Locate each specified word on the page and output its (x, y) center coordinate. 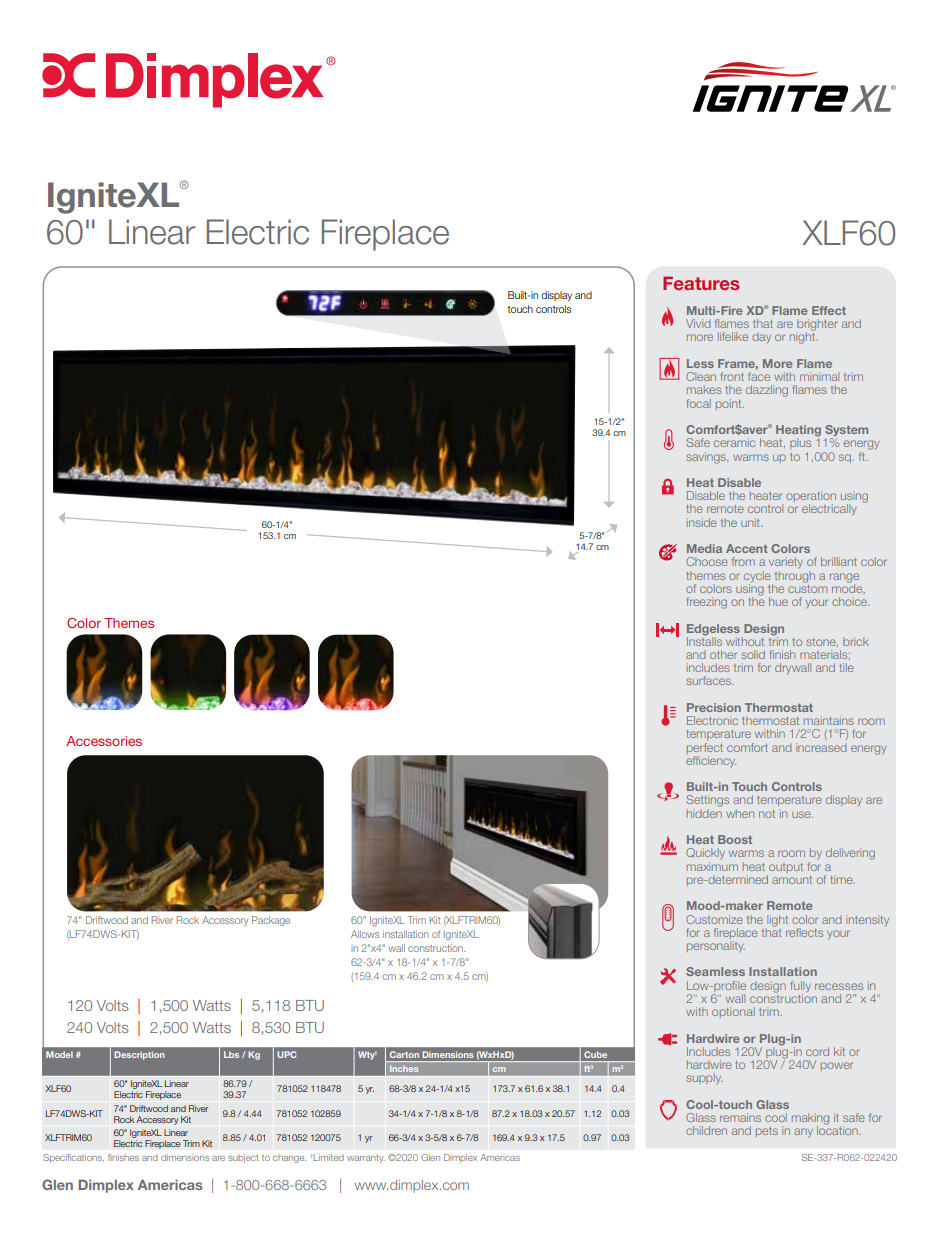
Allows (365, 934)
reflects (804, 932)
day (761, 338)
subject (243, 1158)
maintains (829, 720)
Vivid (698, 323)
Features (701, 283)
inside (702, 522)
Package (271, 921)
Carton (404, 1054)
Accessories (104, 741)
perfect (705, 748)
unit (751, 522)
